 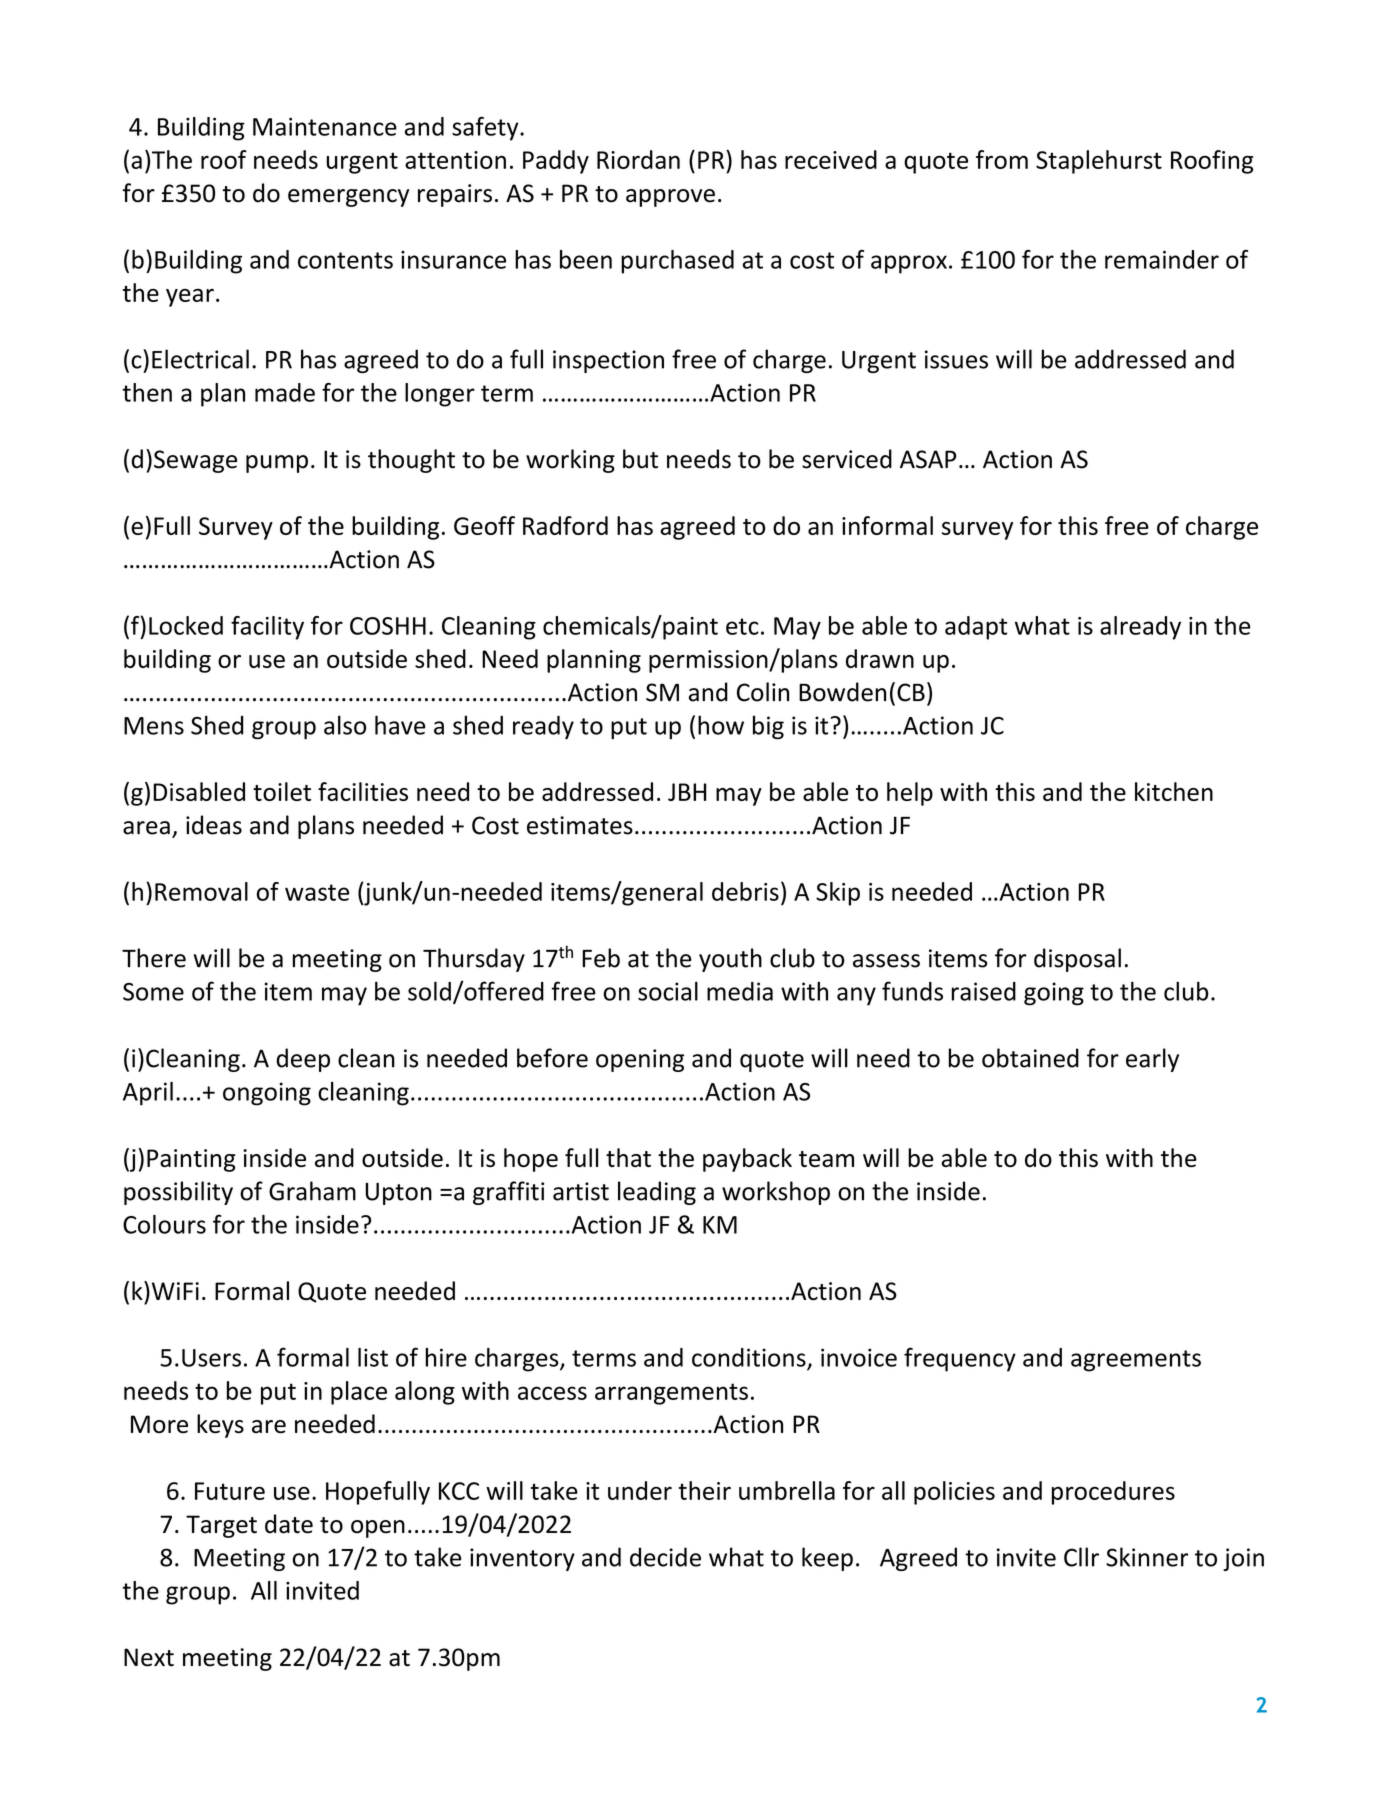 I want to click on waste, so click(x=317, y=892).
